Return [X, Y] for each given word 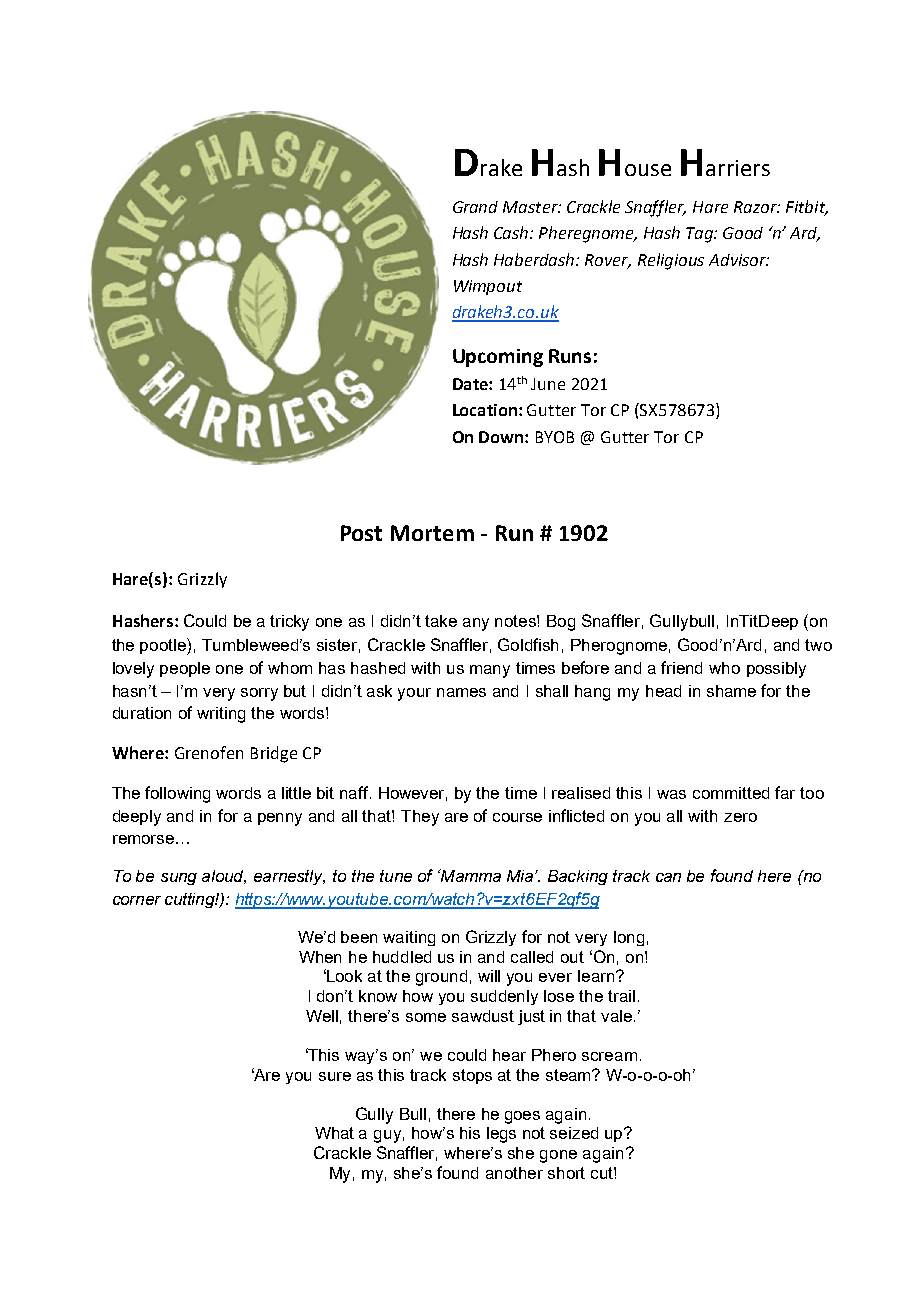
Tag [701, 235]
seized [574, 1133]
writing [221, 715]
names [461, 692]
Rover [608, 261]
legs [501, 1135]
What [334, 1133]
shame [731, 691]
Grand [475, 207]
